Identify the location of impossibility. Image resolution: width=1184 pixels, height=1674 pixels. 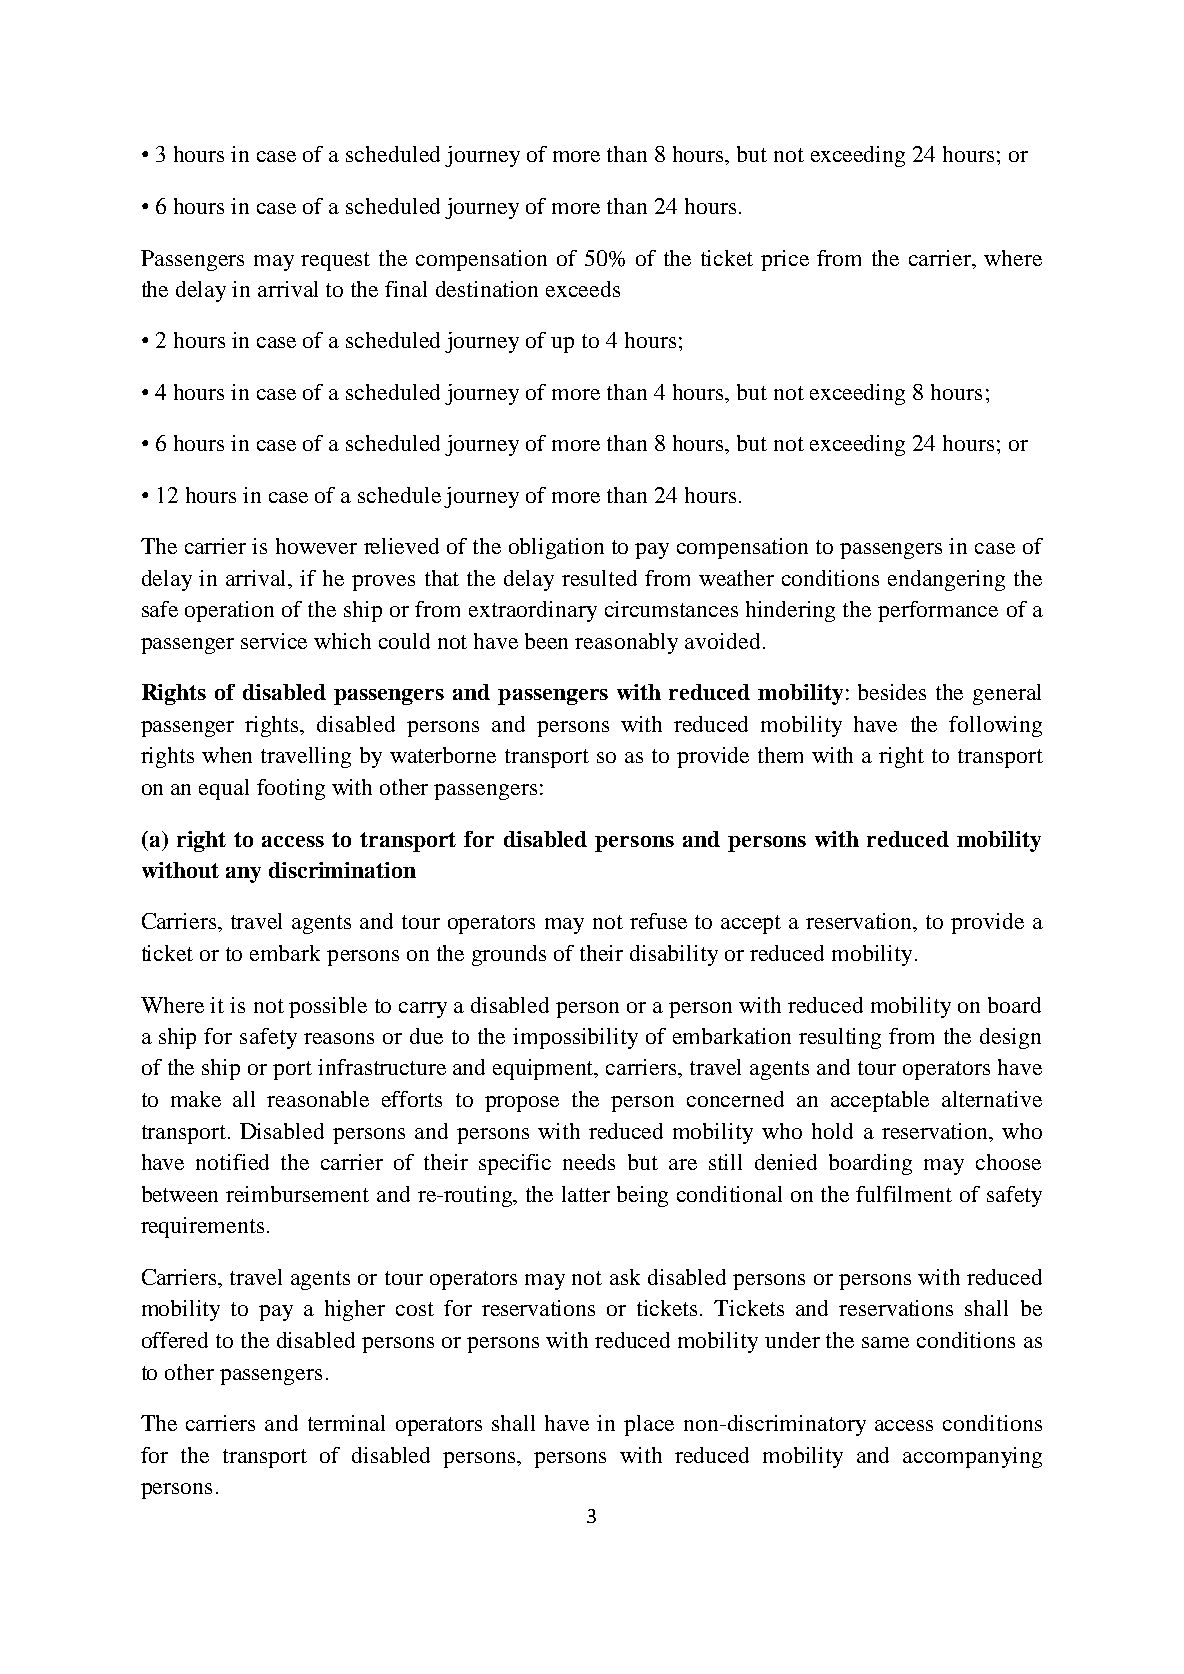
(575, 1038).
